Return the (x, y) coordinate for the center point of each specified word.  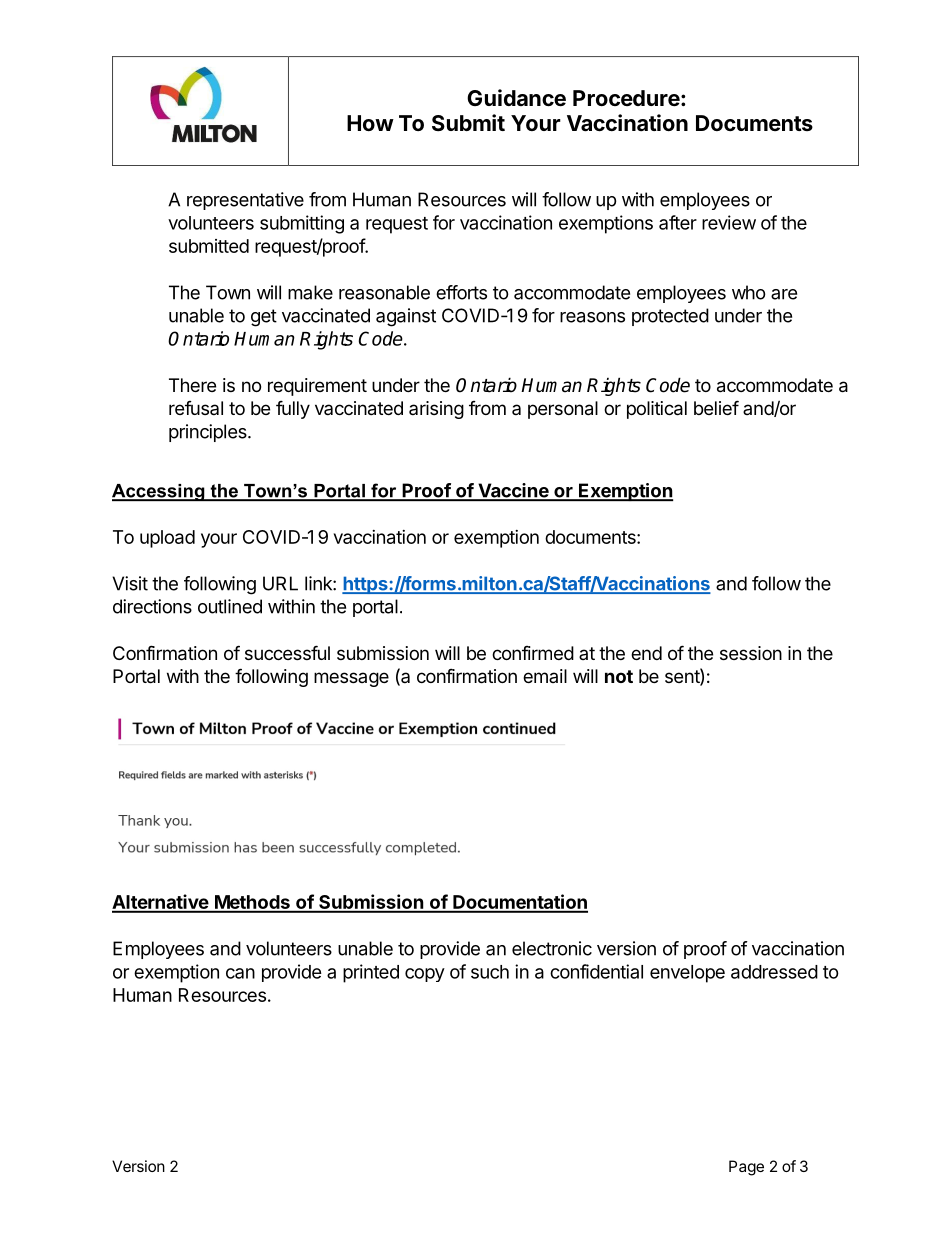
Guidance (516, 98)
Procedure (626, 98)
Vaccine (513, 491)
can (240, 973)
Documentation (519, 903)
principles (209, 433)
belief (716, 407)
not (619, 676)
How (370, 123)
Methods (252, 903)
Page (746, 1168)
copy (425, 975)
